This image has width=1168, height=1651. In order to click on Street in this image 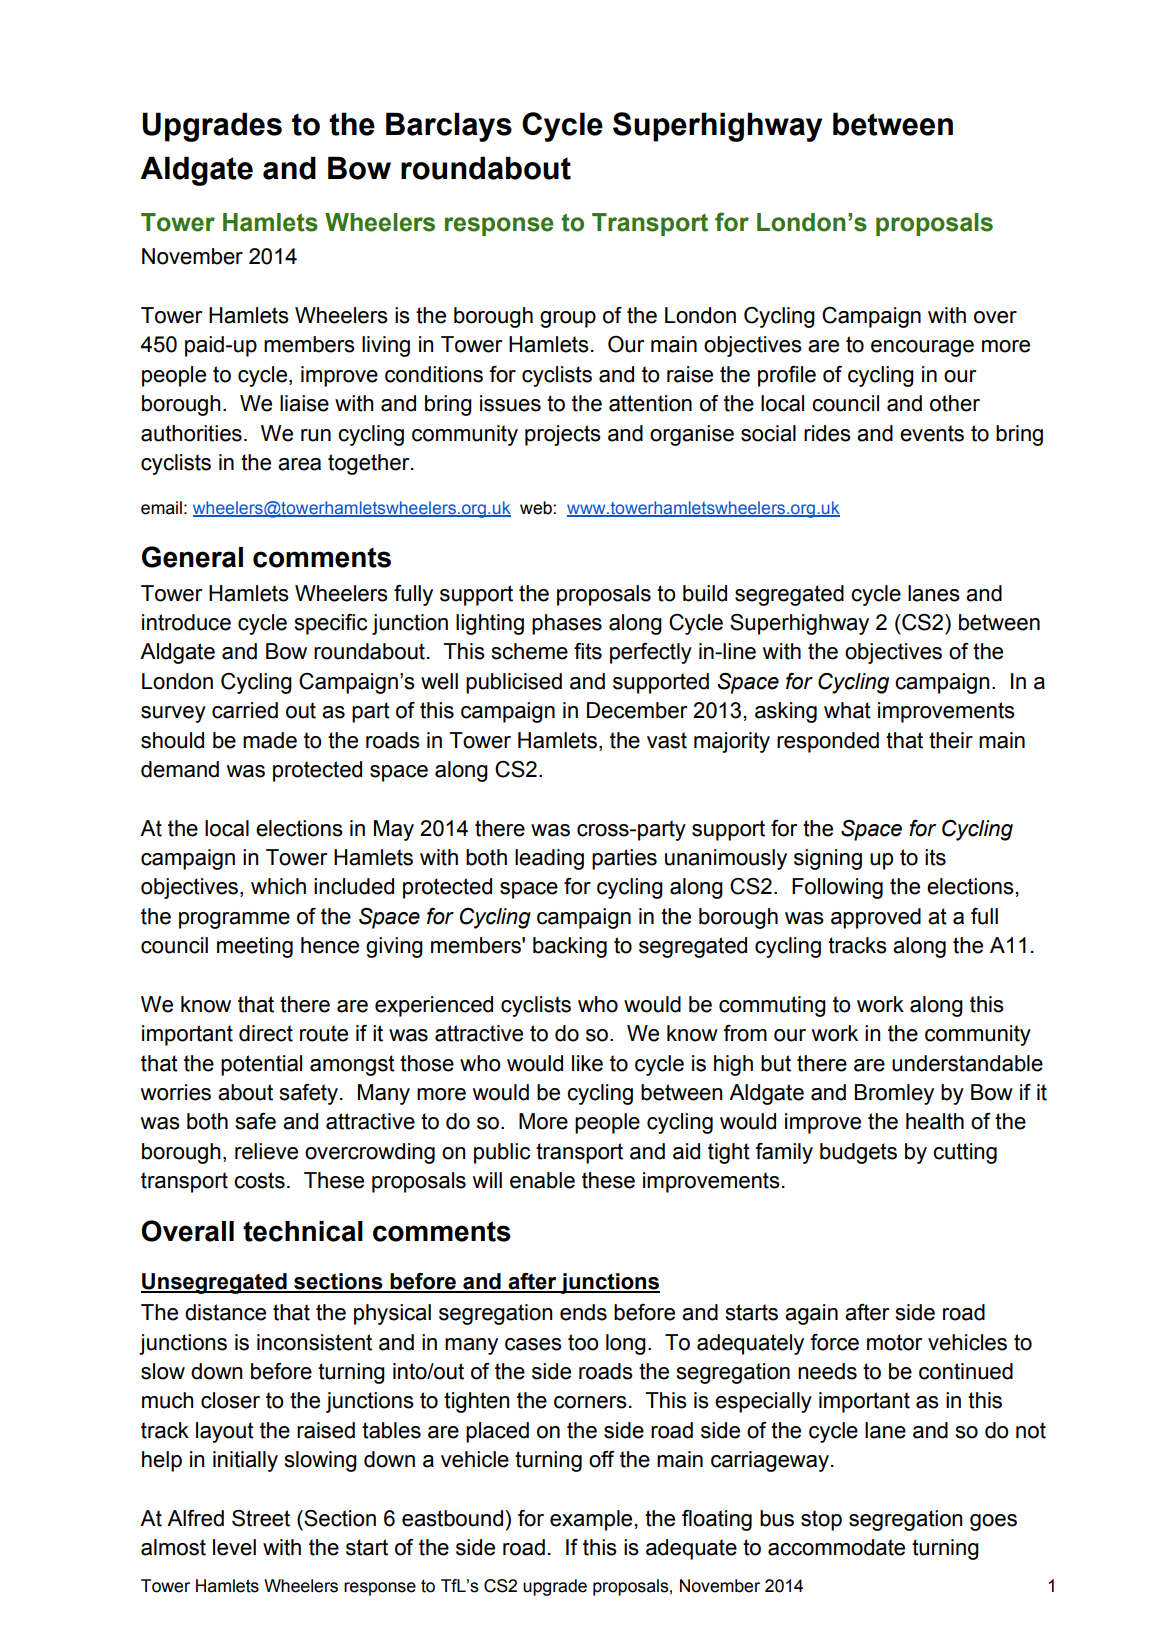, I will do `click(261, 1518)`.
